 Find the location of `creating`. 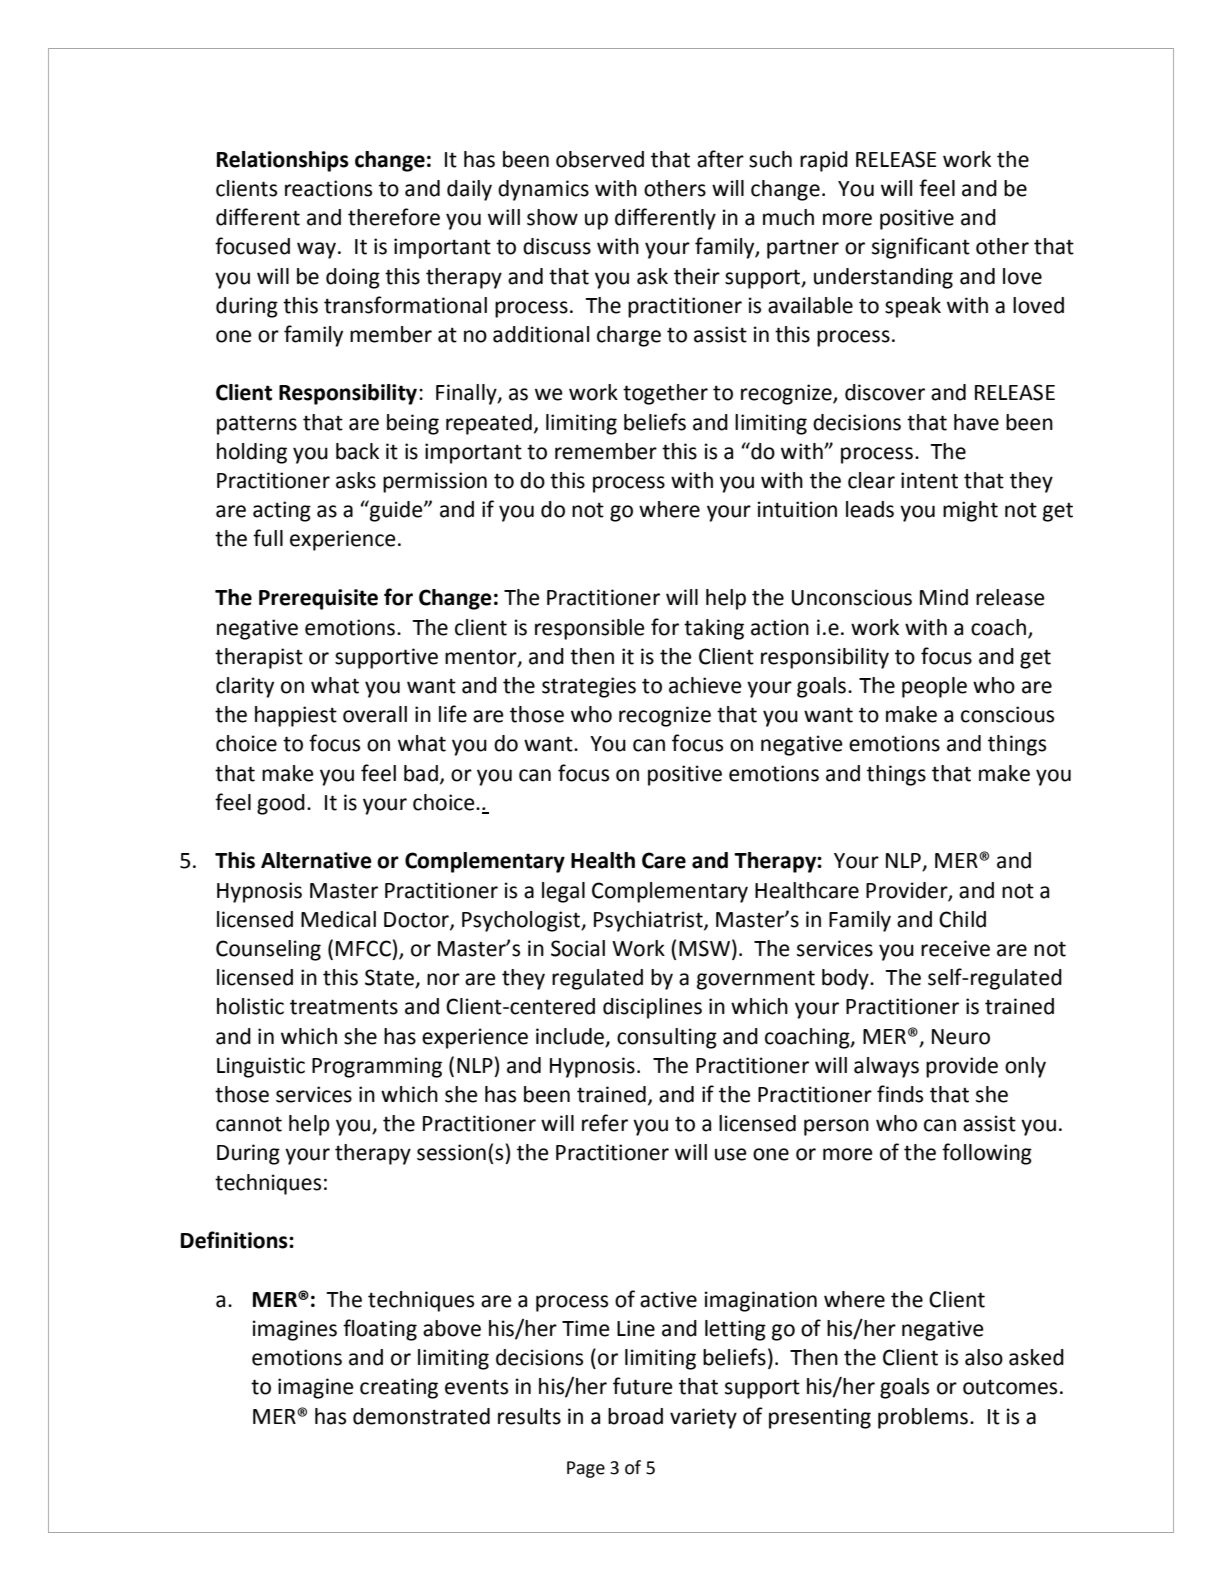

creating is located at coordinates (399, 1388).
